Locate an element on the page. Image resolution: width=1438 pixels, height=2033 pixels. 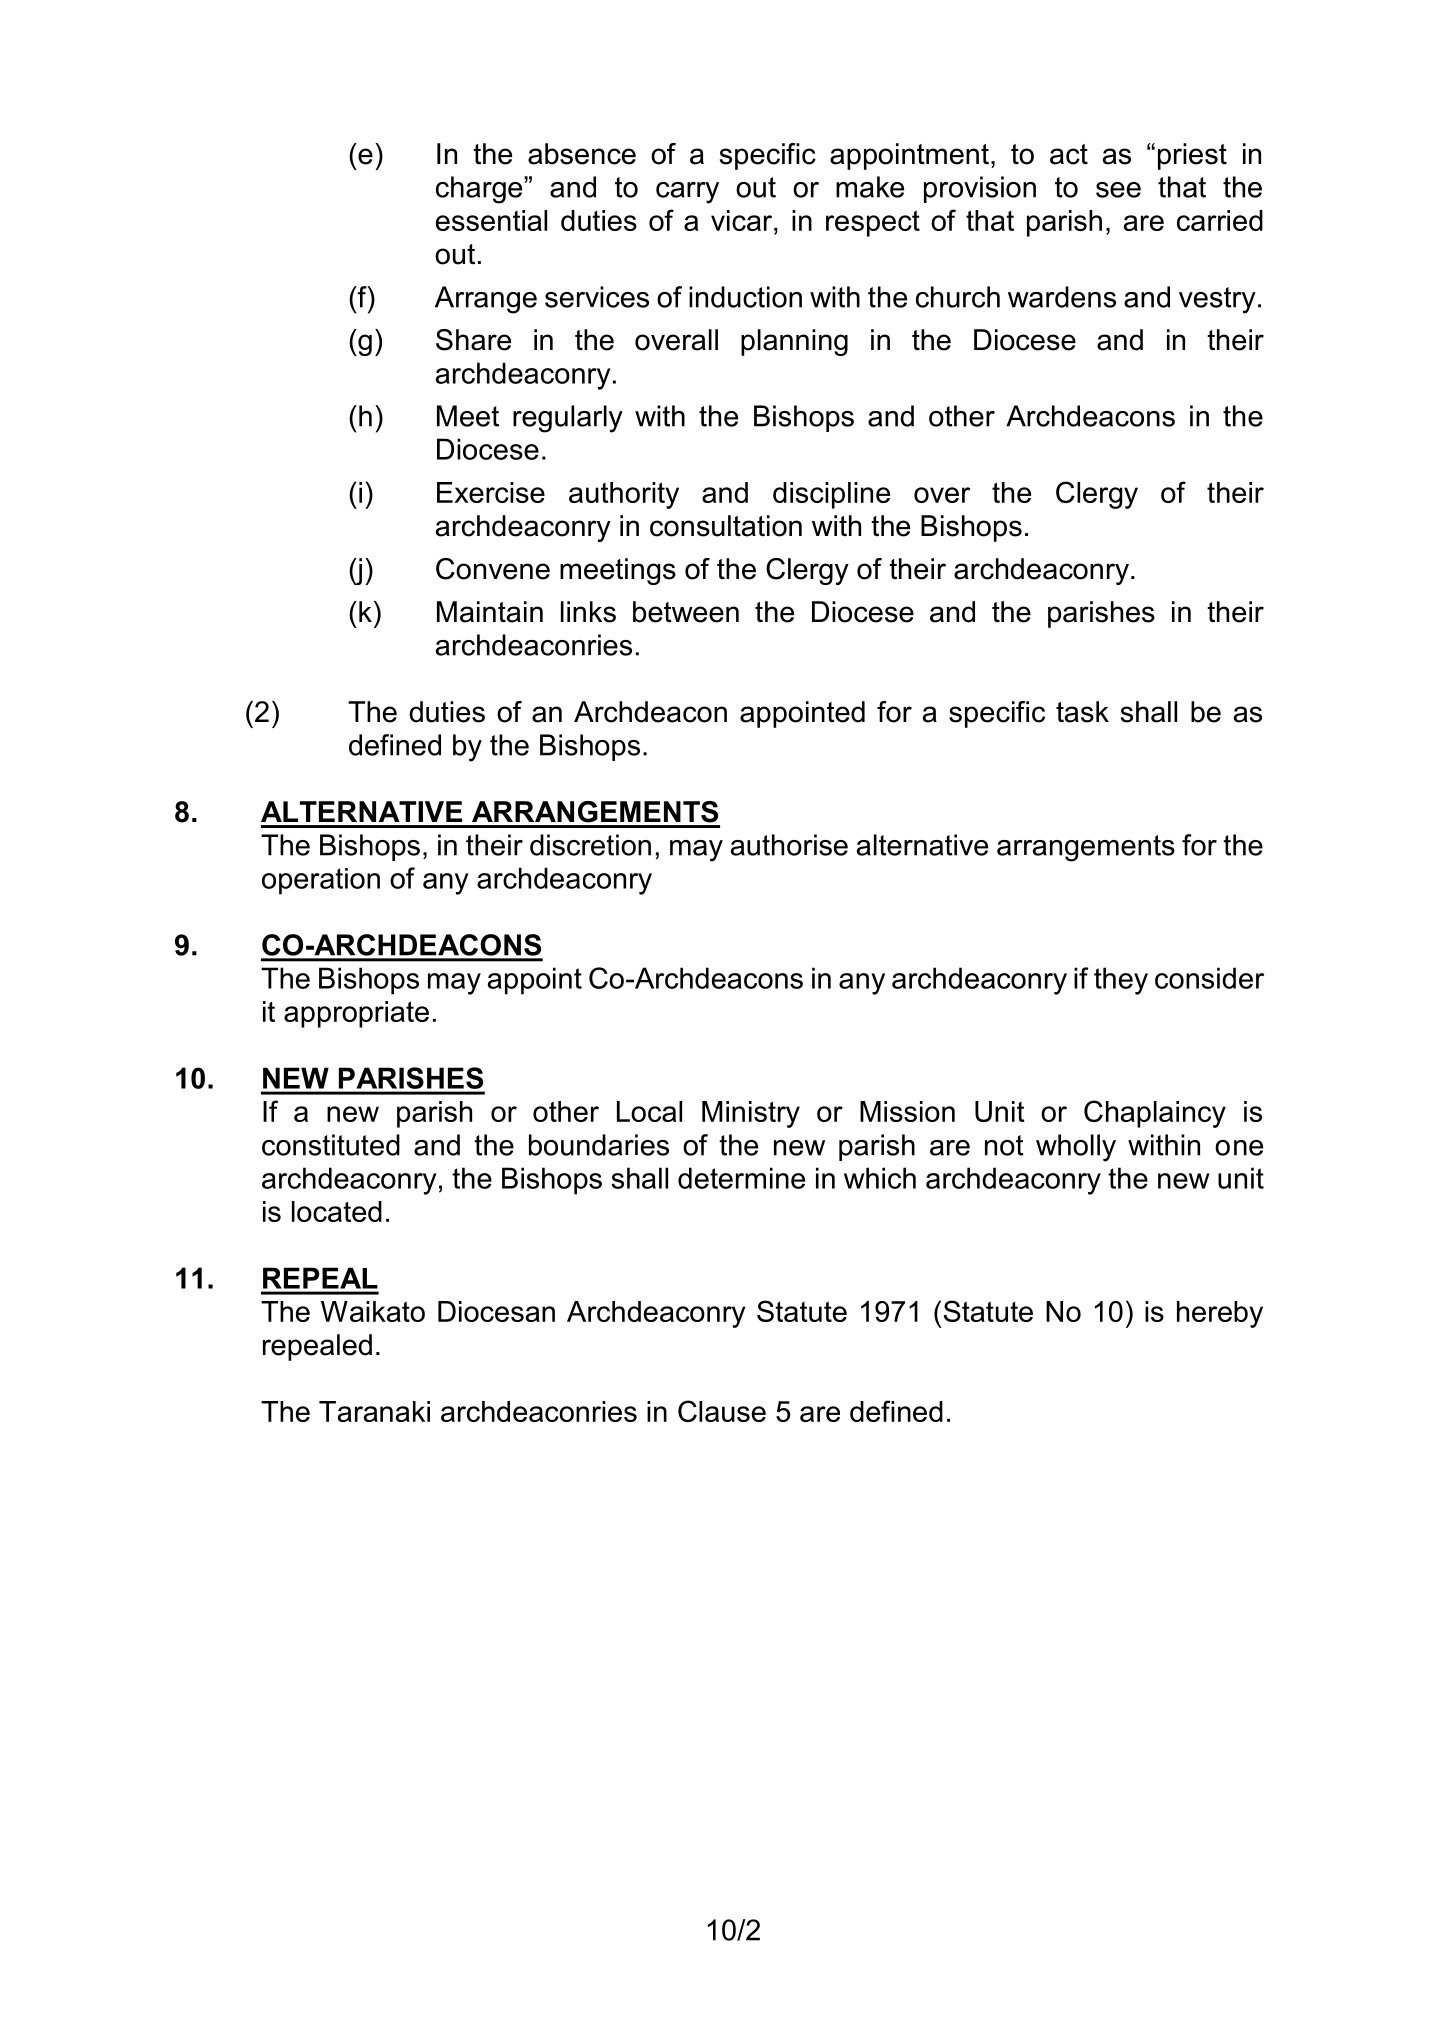
charge is located at coordinates (480, 190).
